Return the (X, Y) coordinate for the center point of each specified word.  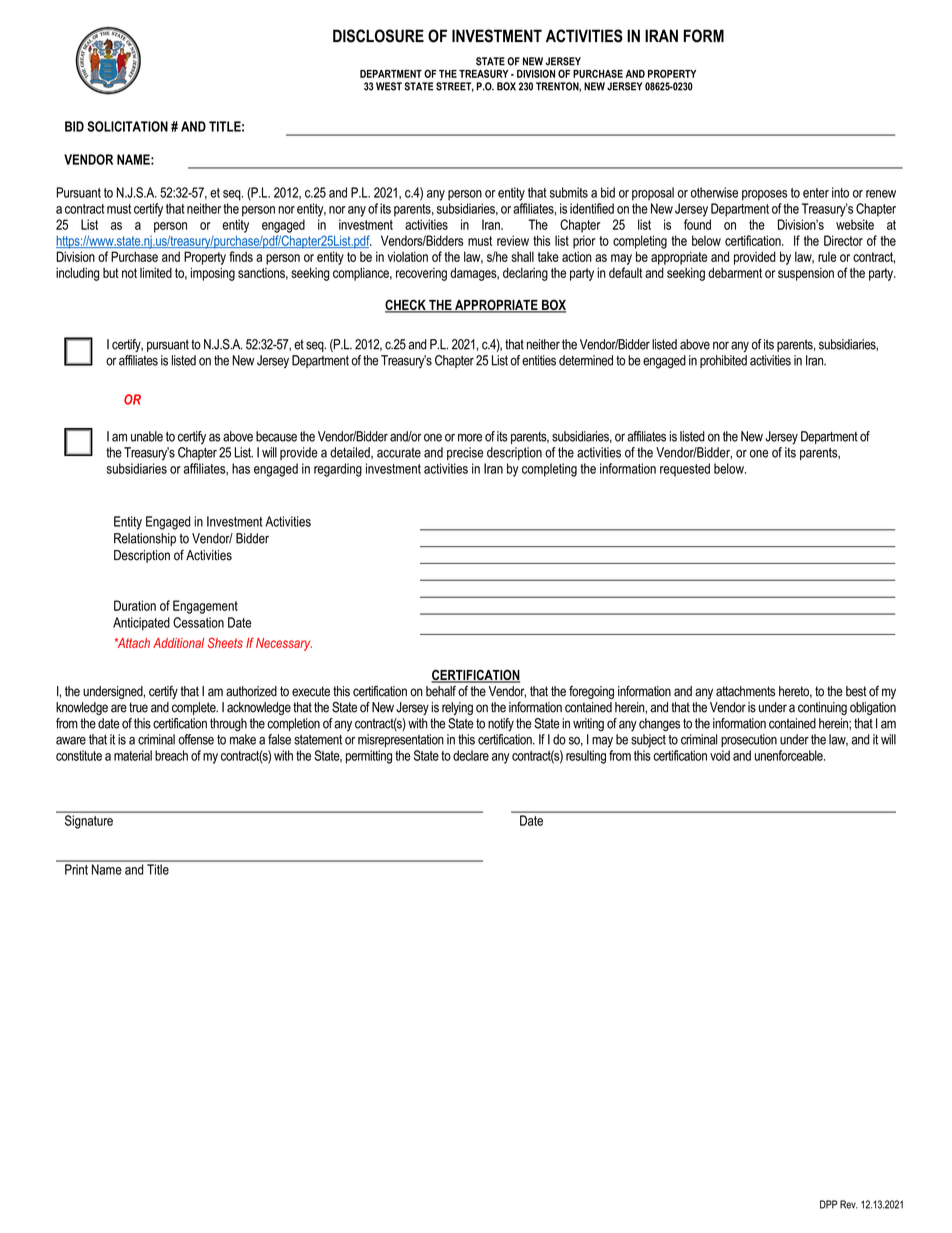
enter (816, 193)
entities (539, 360)
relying (457, 708)
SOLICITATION (127, 126)
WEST (389, 86)
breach (171, 755)
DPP (829, 1204)
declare (471, 755)
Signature (89, 822)
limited (156, 272)
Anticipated (141, 624)
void (720, 755)
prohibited (723, 361)
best (856, 691)
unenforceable (790, 755)
